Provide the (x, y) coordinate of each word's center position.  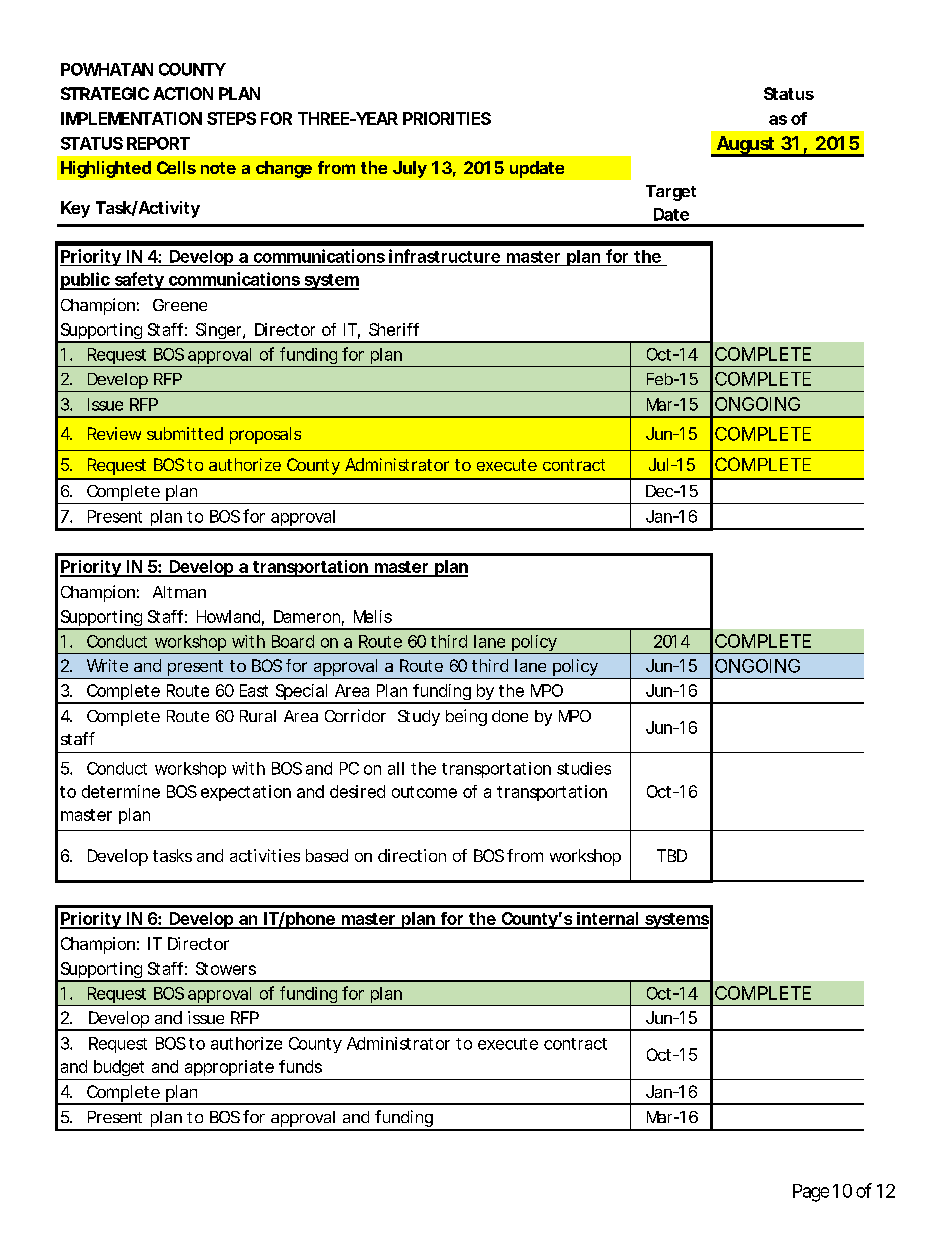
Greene (180, 305)
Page (811, 1193)
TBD (672, 855)
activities (265, 855)
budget (119, 1068)
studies (584, 768)
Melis (373, 616)
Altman (179, 592)
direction (412, 855)
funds (300, 1066)
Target (671, 193)
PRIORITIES (447, 118)
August (745, 146)
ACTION (183, 93)
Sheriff (394, 329)
